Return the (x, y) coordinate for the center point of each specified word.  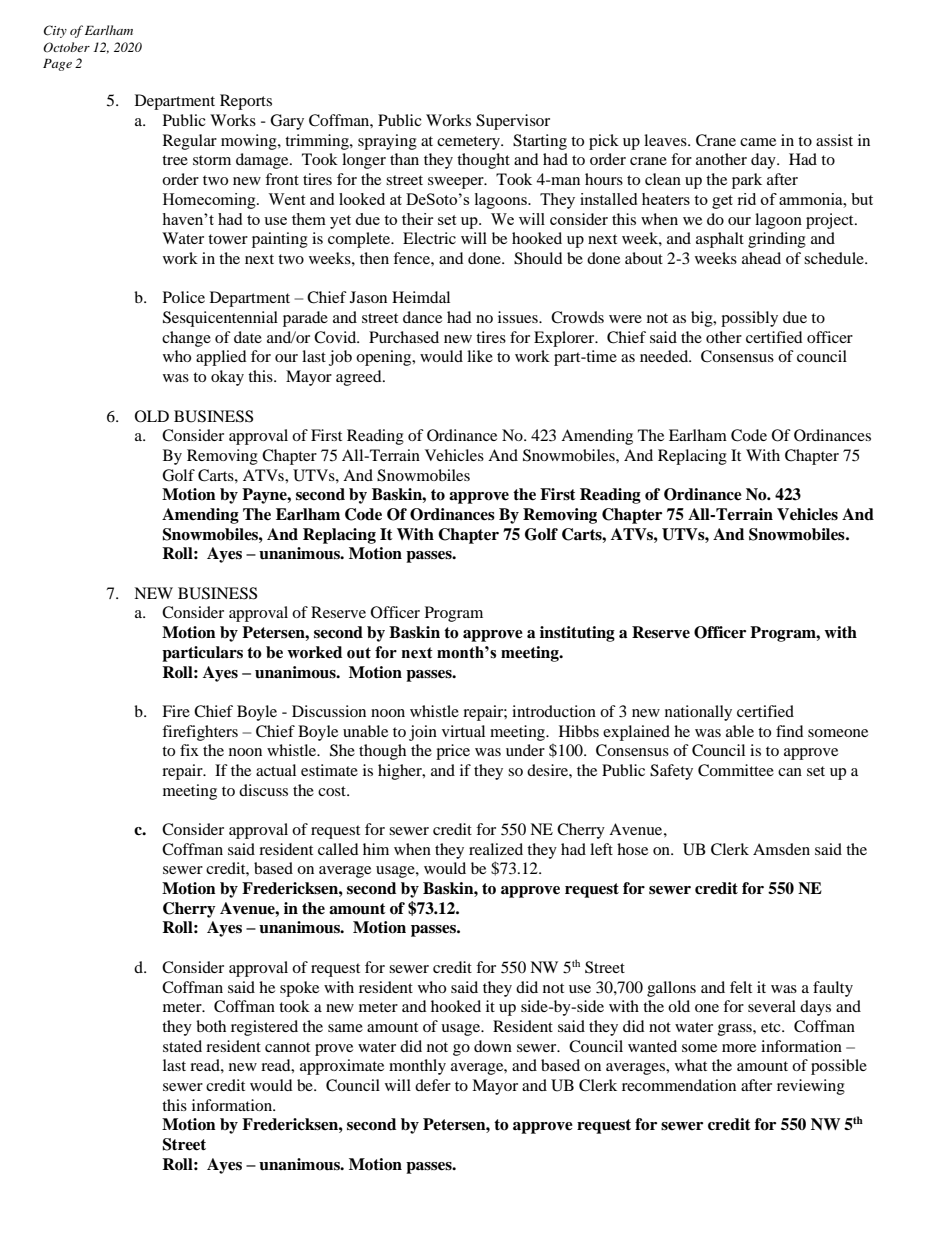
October (66, 47)
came (758, 142)
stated (182, 1046)
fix (189, 750)
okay (227, 378)
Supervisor (513, 122)
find (790, 731)
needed (665, 356)
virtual (463, 731)
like (480, 356)
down (493, 1046)
